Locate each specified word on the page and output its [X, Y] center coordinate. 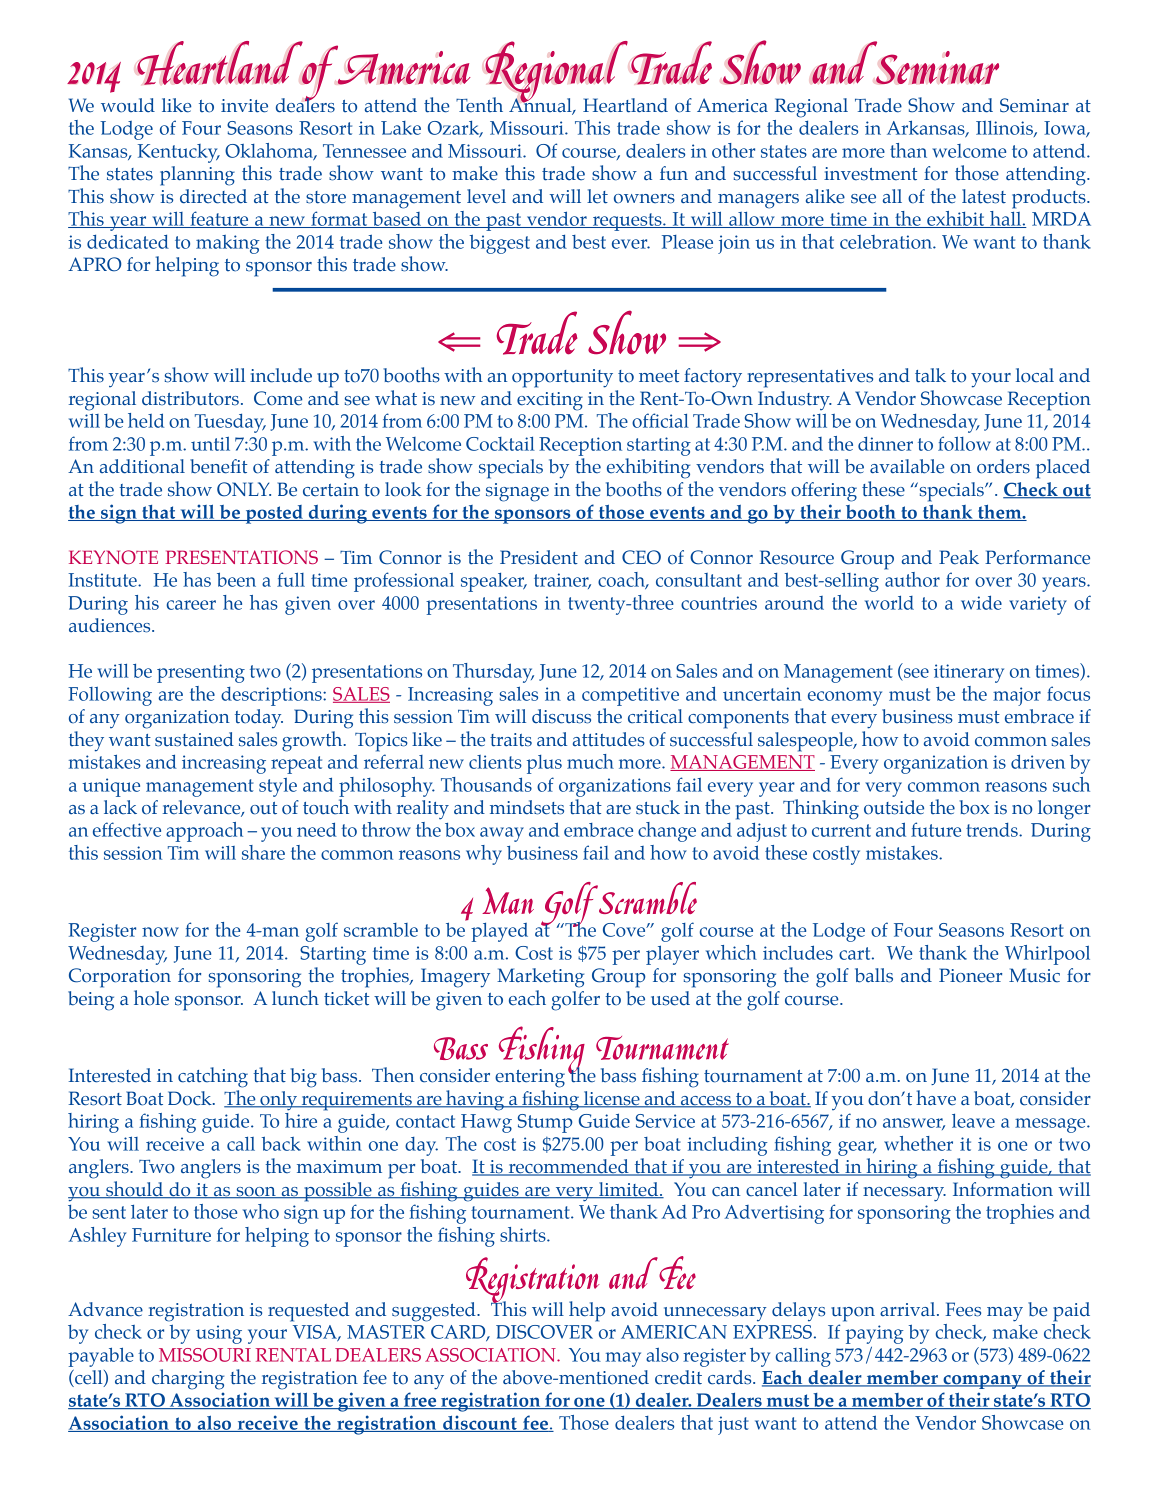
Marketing [540, 978]
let [597, 196]
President [539, 557]
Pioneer [970, 975]
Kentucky [179, 153]
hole [151, 998]
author [912, 578]
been [236, 579]
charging [188, 1379]
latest [984, 196]
